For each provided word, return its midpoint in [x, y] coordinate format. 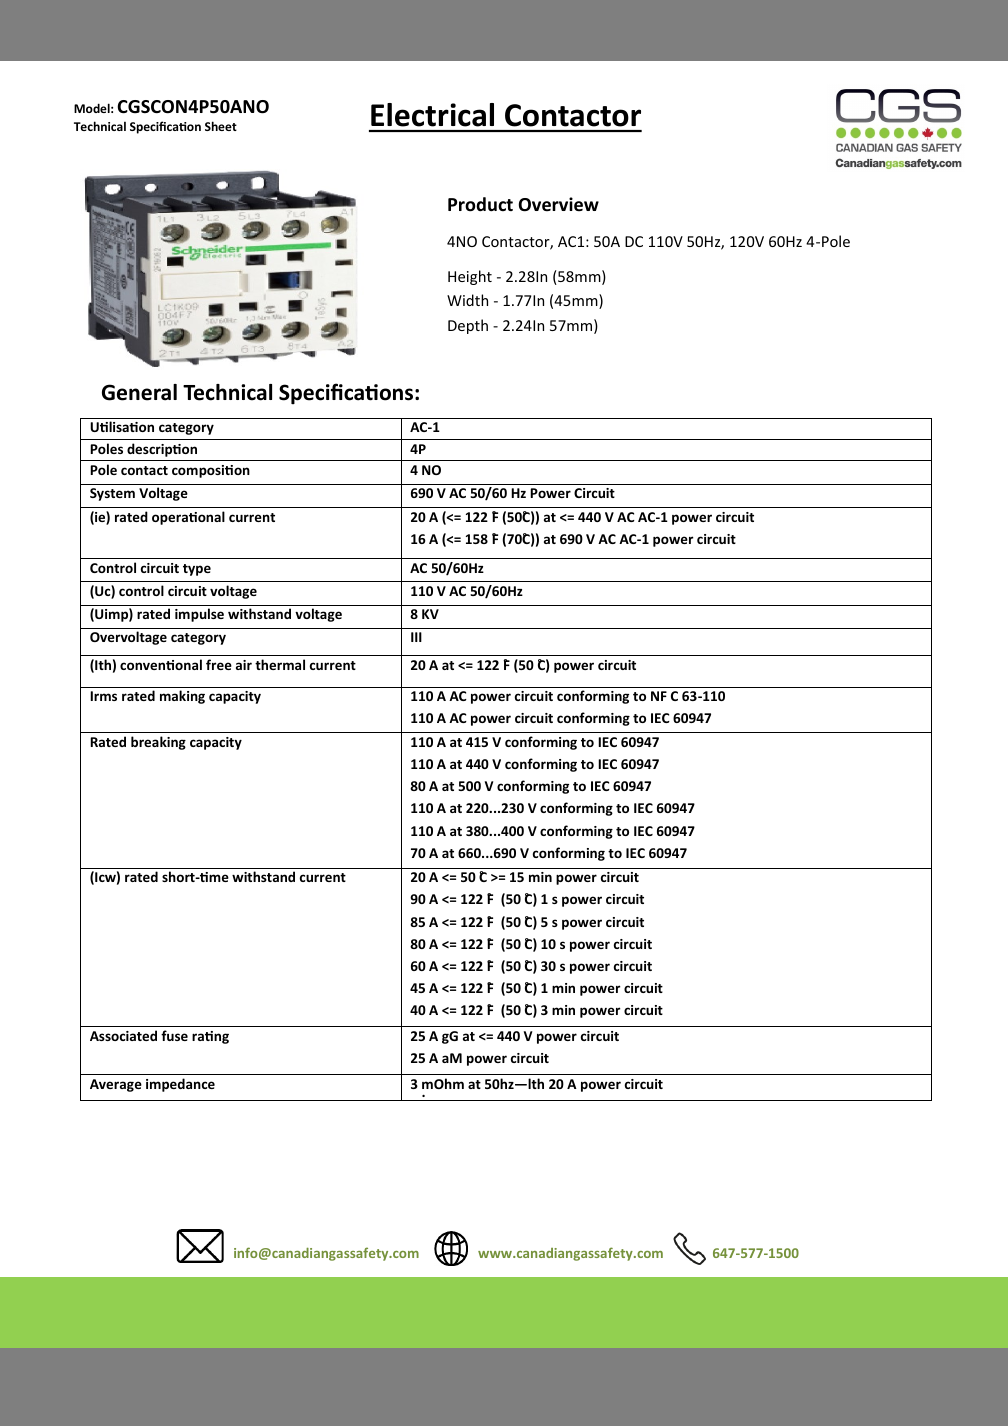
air [244, 665]
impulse [199, 615]
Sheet [221, 126]
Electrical [432, 115]
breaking [158, 743]
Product [480, 204]
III [416, 637]
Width [467, 300]
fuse [174, 1035]
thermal [280, 664]
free [219, 664]
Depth [468, 326]
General [139, 392]
